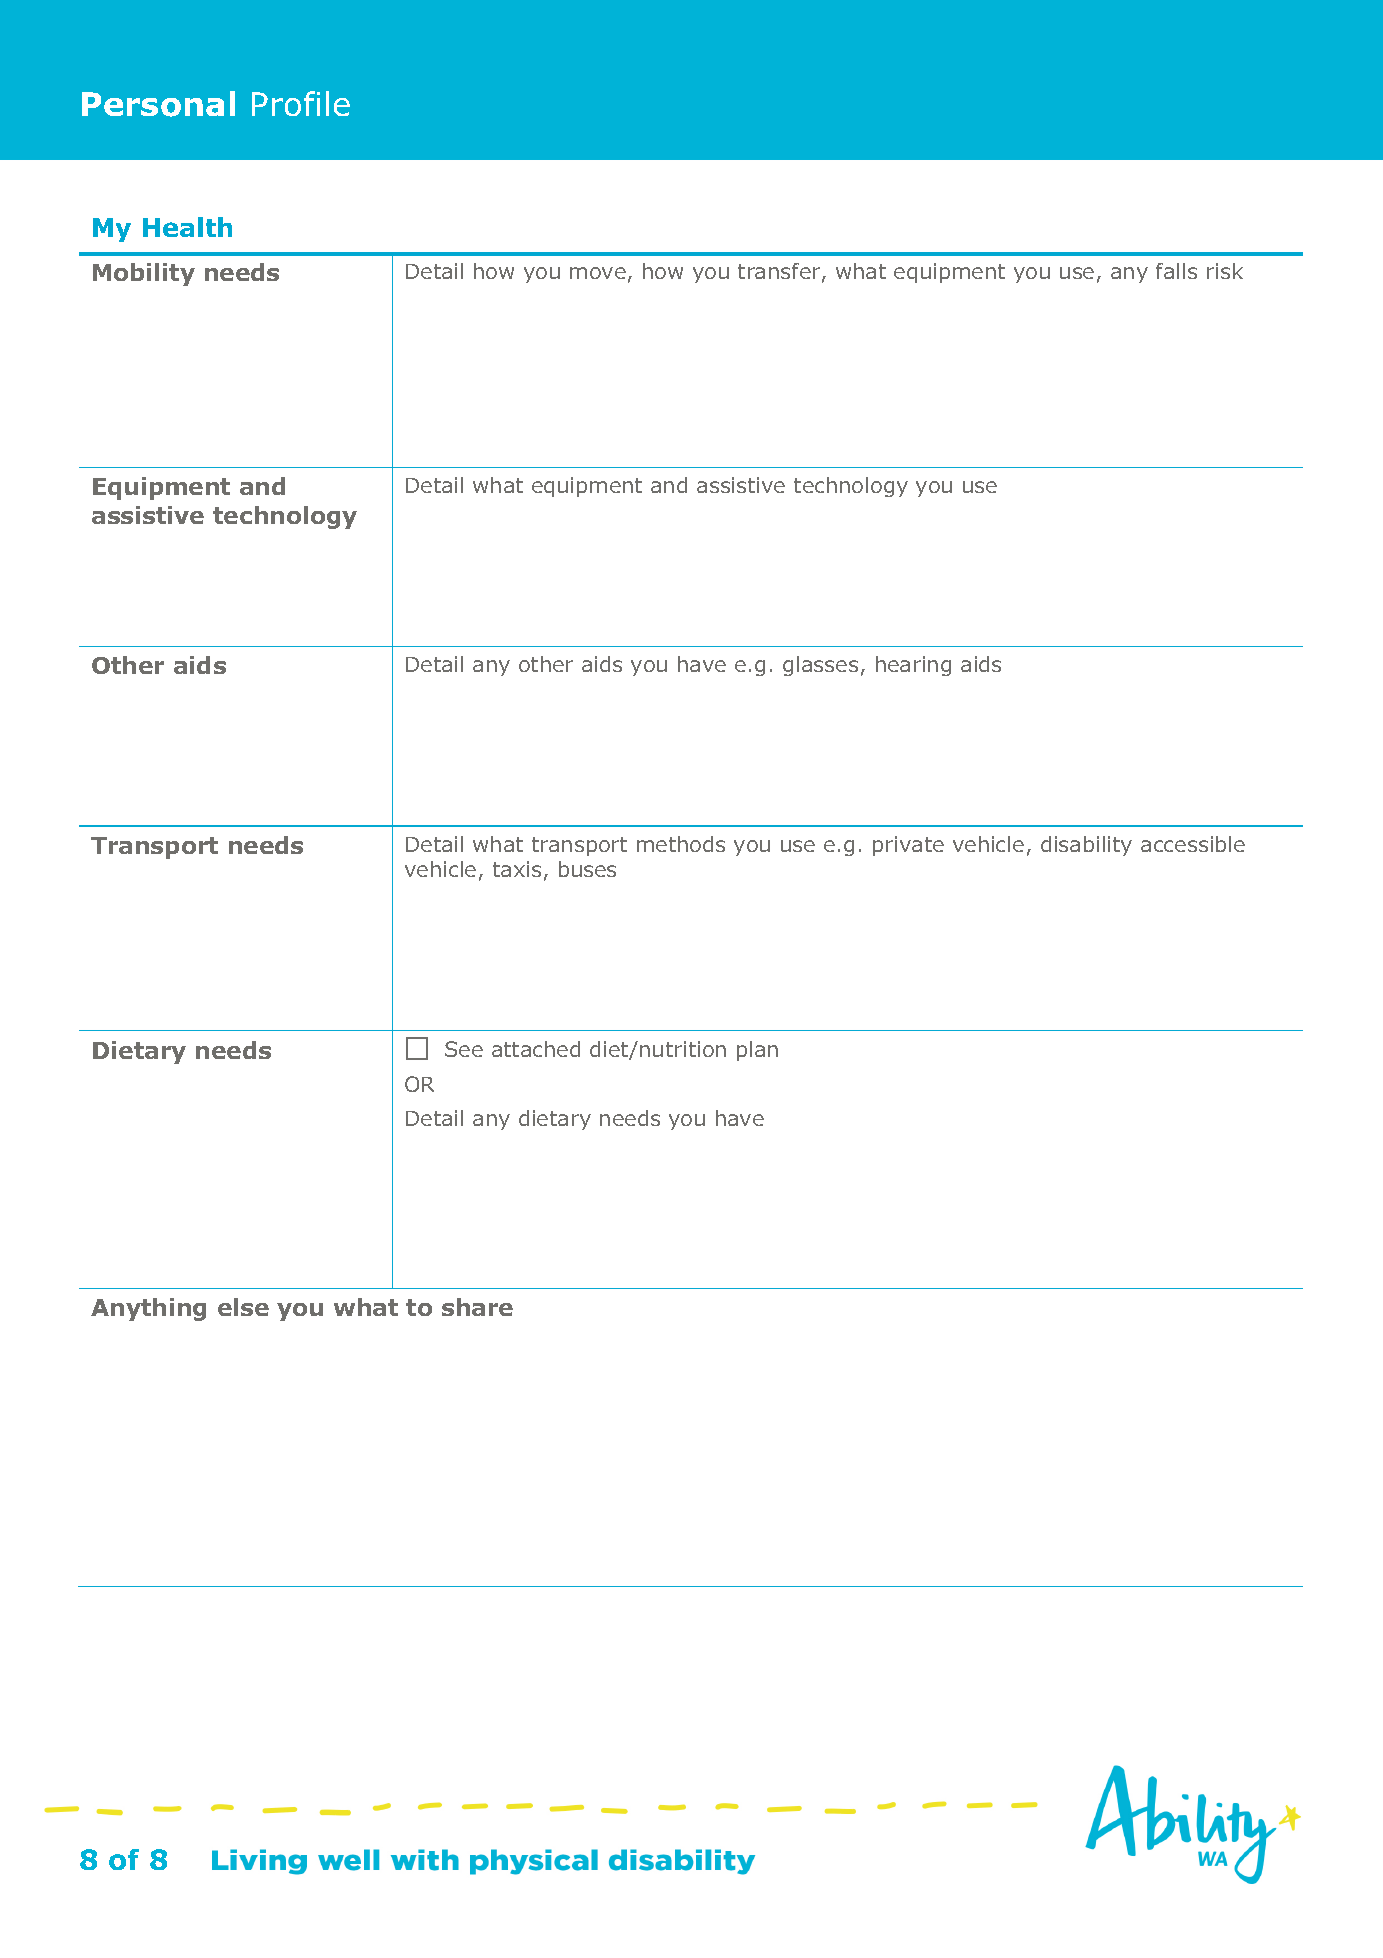 This page has height=1958, width=1383. What do you see at coordinates (1176, 271) in the page?
I see `falls` at bounding box center [1176, 271].
